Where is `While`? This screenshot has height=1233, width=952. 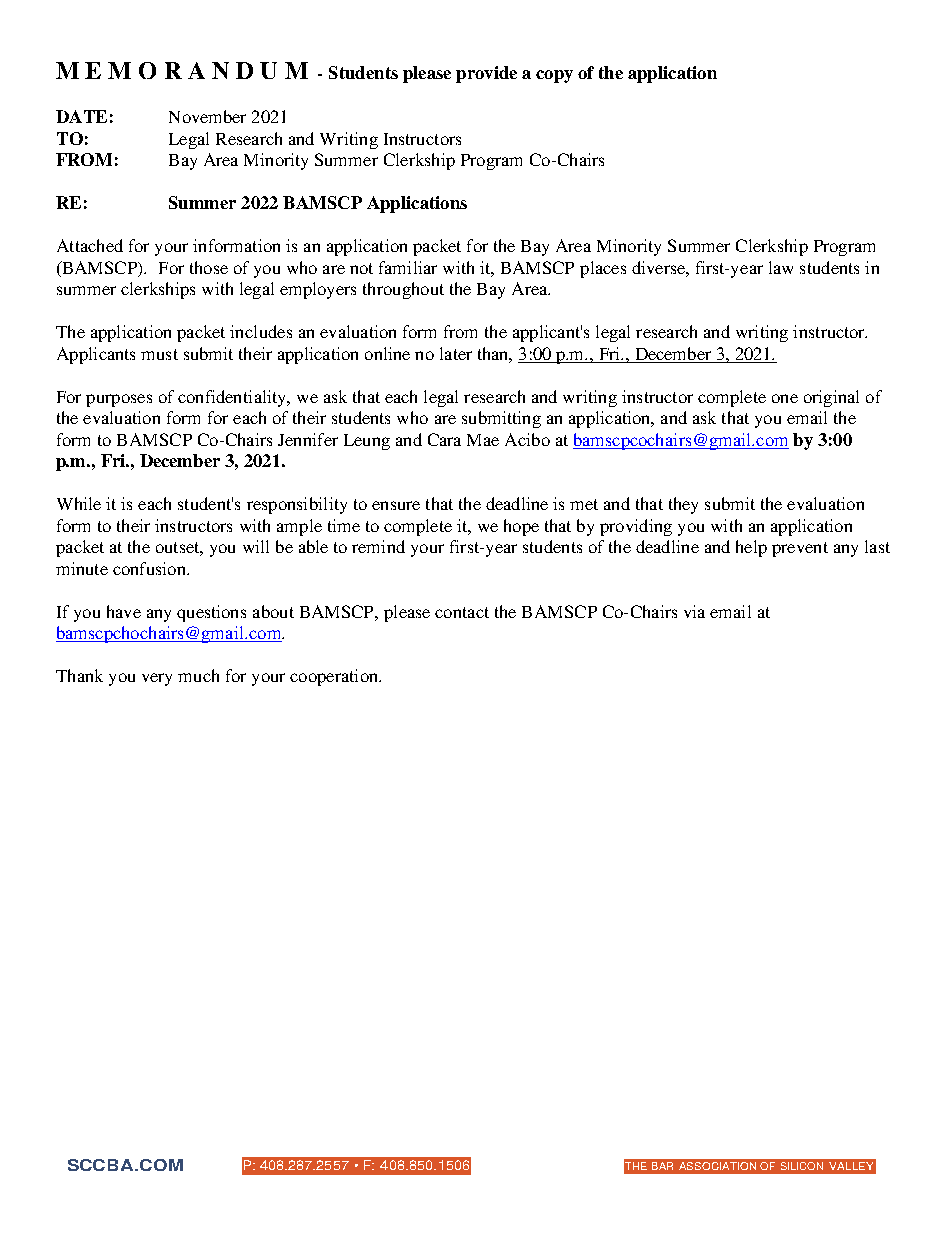 While is located at coordinates (79, 503).
